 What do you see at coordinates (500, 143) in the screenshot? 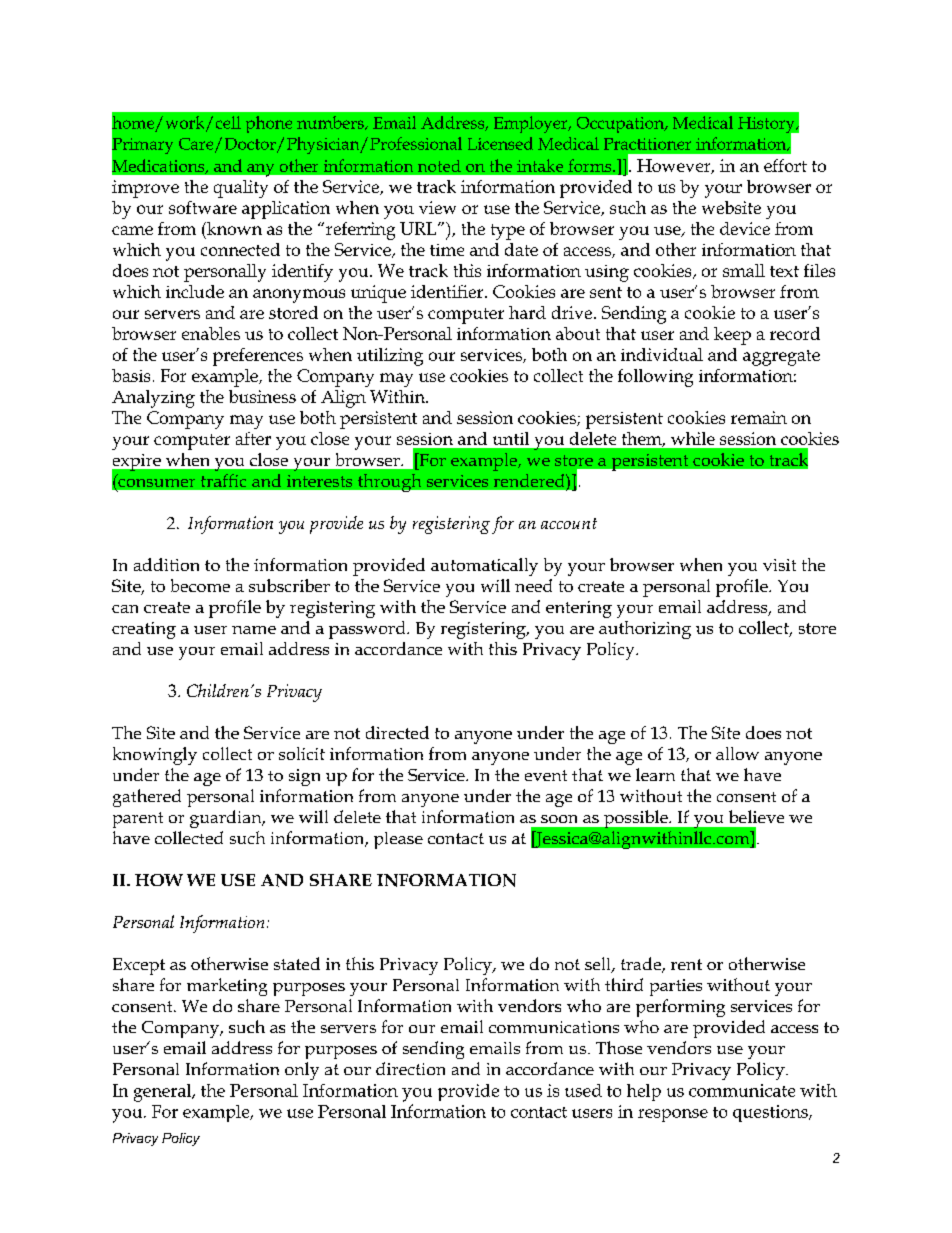
I see `Licensed` at bounding box center [500, 143].
